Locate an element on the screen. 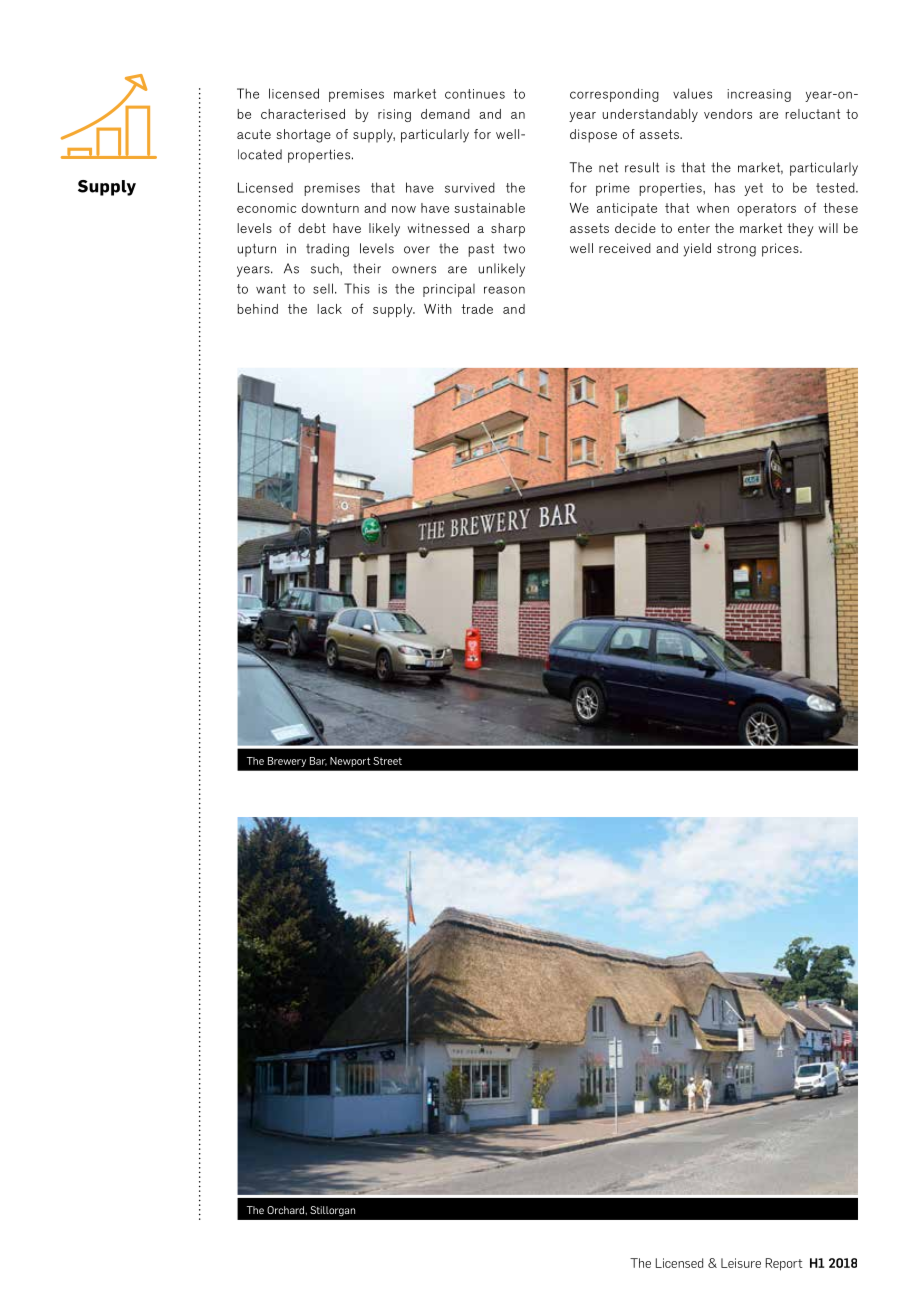 This screenshot has width=924, height=1308. dispose is located at coordinates (593, 136).
